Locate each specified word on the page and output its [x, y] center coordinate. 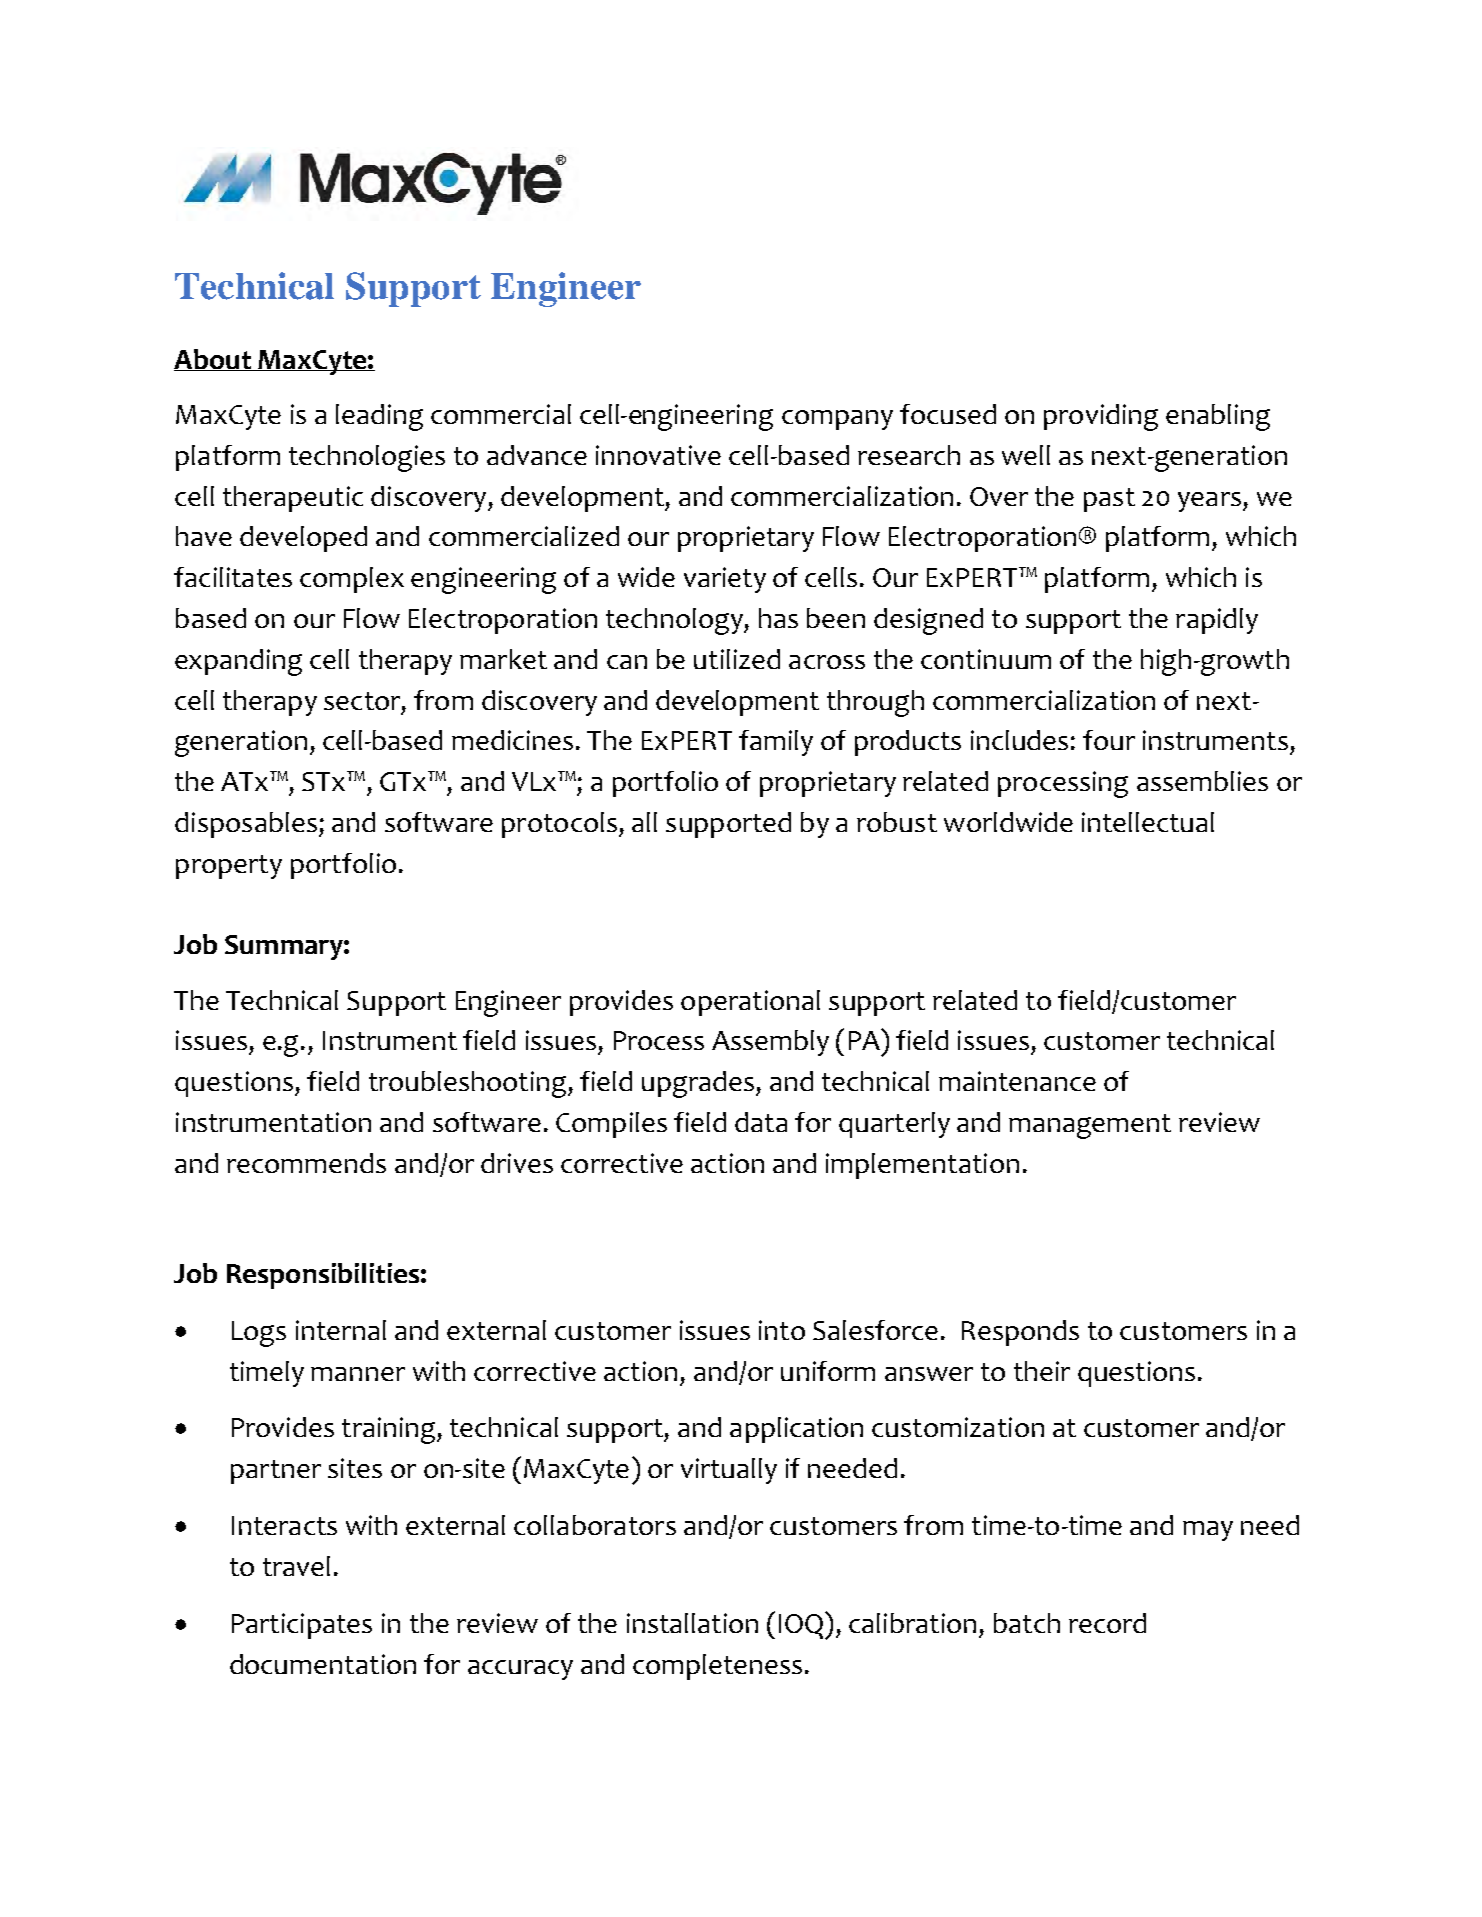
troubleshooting [469, 1084]
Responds [1020, 1333]
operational [750, 1003]
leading [379, 417]
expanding [238, 662]
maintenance [1017, 1081]
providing [1101, 417]
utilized [737, 659]
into [782, 1330]
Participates [302, 1626]
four [1109, 740]
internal [341, 1330]
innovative [658, 455]
